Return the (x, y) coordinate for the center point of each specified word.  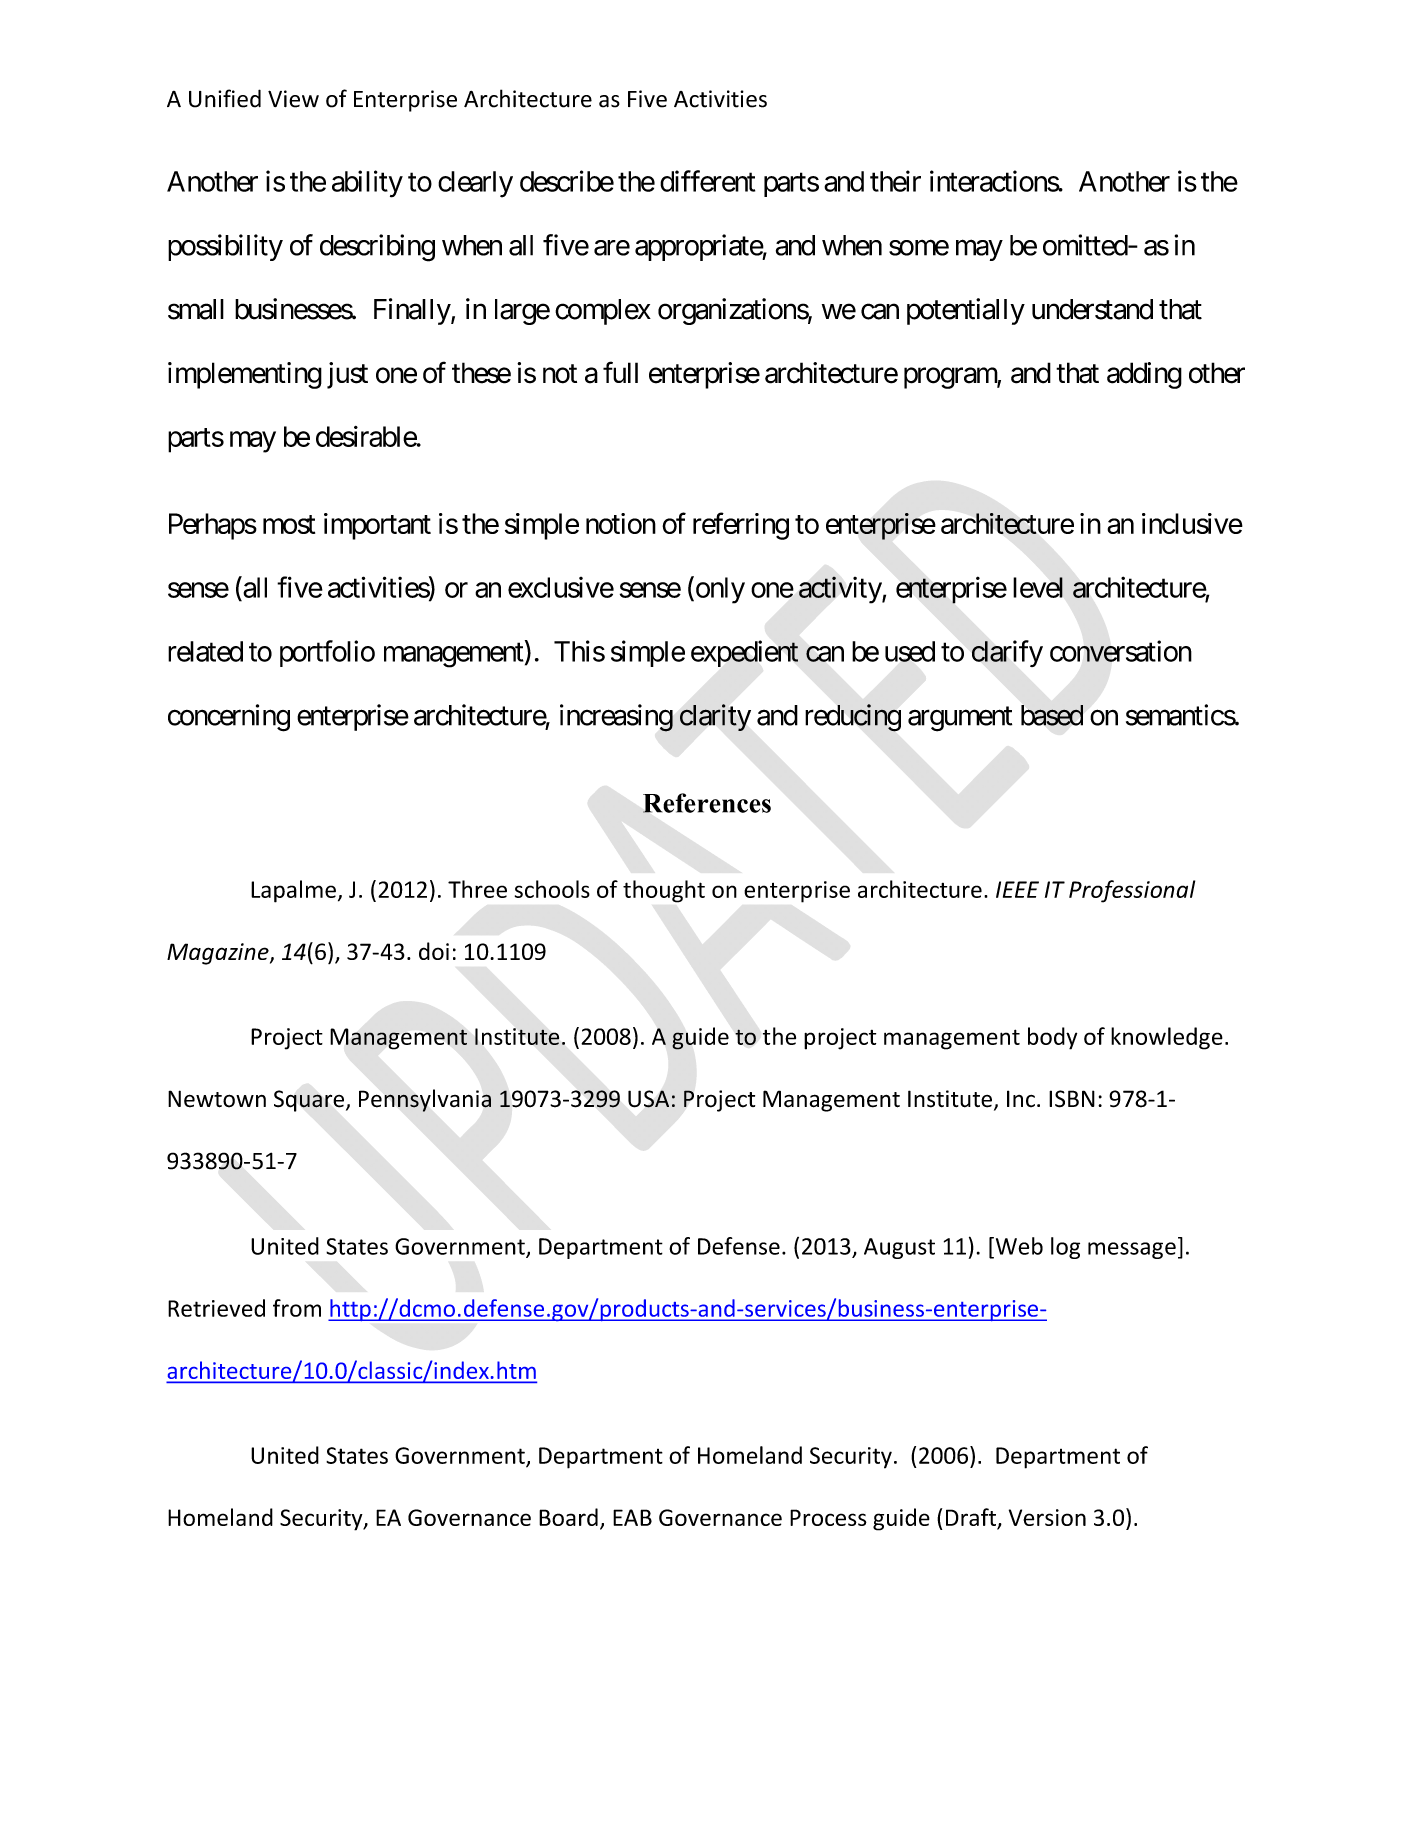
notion (621, 523)
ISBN (1072, 1099)
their (895, 181)
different (707, 181)
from (297, 1308)
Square (309, 1101)
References (707, 803)
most (289, 524)
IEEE (1017, 889)
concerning (229, 718)
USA (648, 1099)
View (293, 99)
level (1038, 587)
